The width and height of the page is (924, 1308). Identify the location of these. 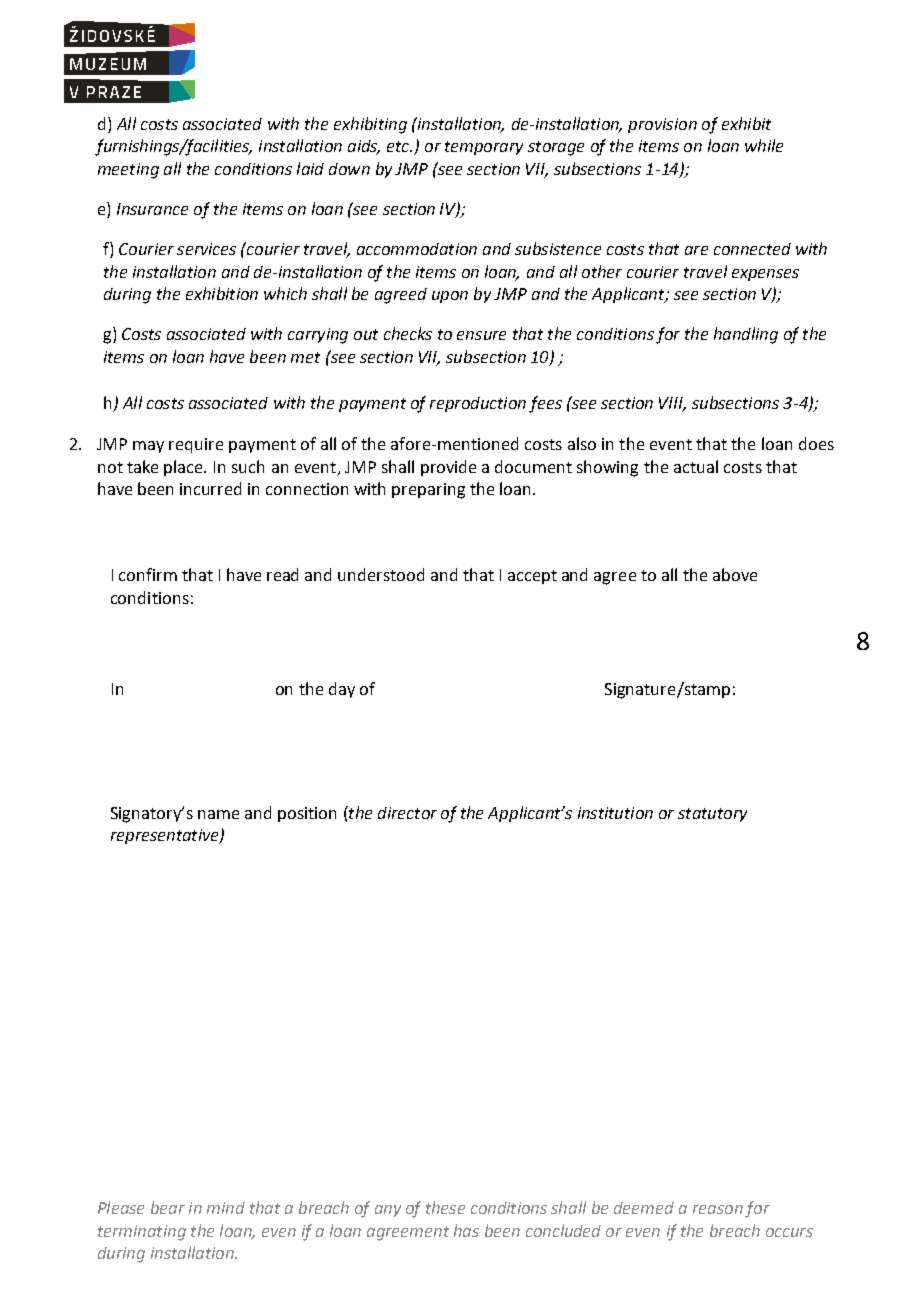
(445, 1207).
